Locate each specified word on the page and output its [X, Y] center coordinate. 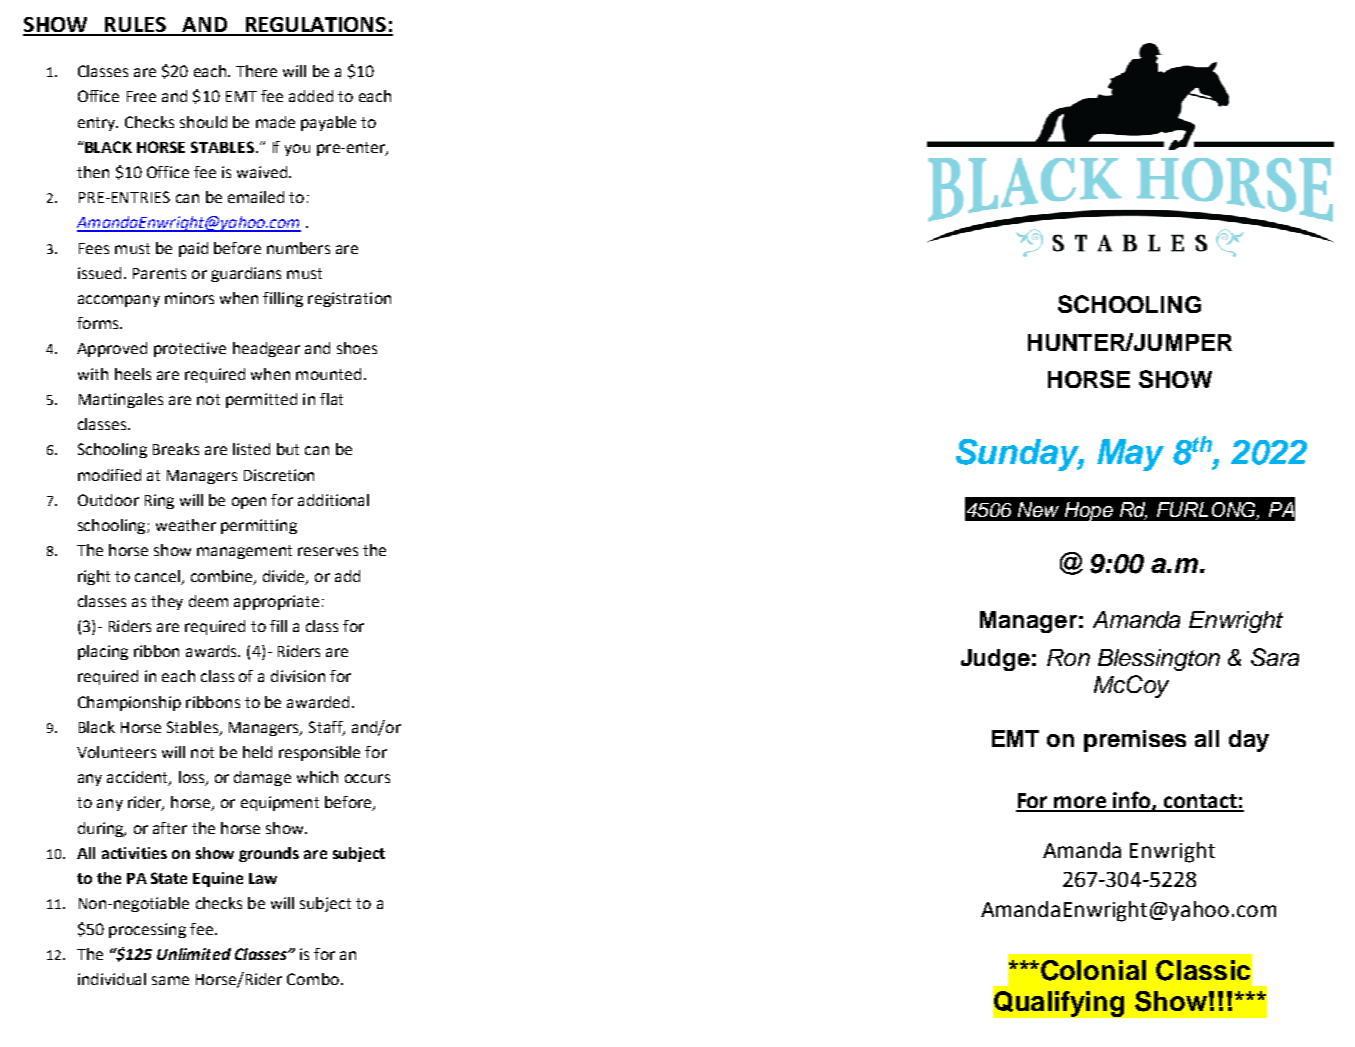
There [256, 71]
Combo [313, 979]
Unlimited [194, 954]
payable [328, 123]
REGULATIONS [315, 26]
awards [213, 651]
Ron [1068, 657]
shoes [357, 348]
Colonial [1093, 970]
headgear [266, 349]
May [1130, 455]
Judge [995, 660]
